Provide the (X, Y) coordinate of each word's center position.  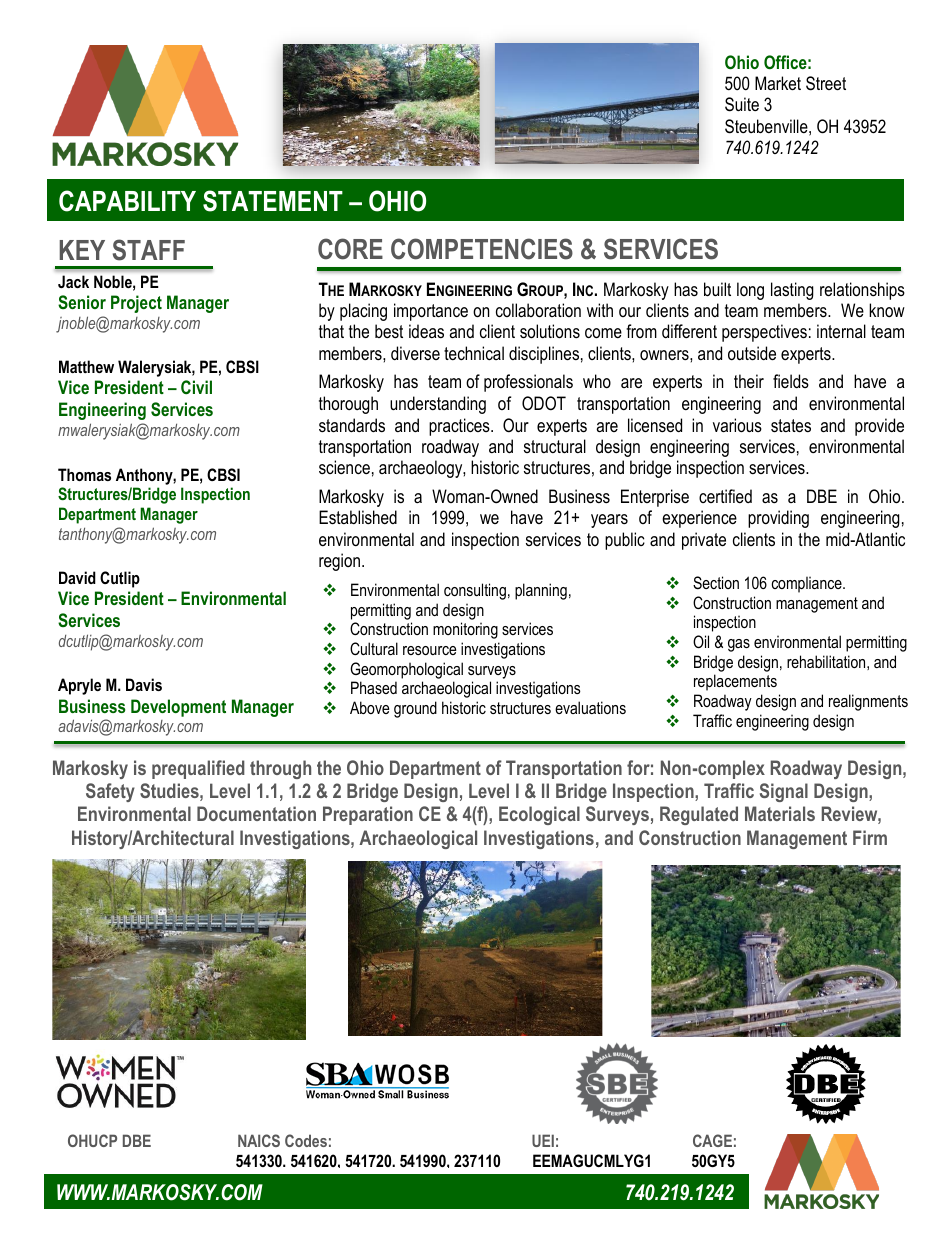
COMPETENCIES (482, 249)
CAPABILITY (127, 201)
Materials (780, 813)
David (77, 577)
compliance (808, 584)
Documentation (256, 813)
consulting (475, 591)
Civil (196, 387)
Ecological (539, 815)
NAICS (259, 1140)
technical (474, 353)
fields (791, 381)
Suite (742, 104)
